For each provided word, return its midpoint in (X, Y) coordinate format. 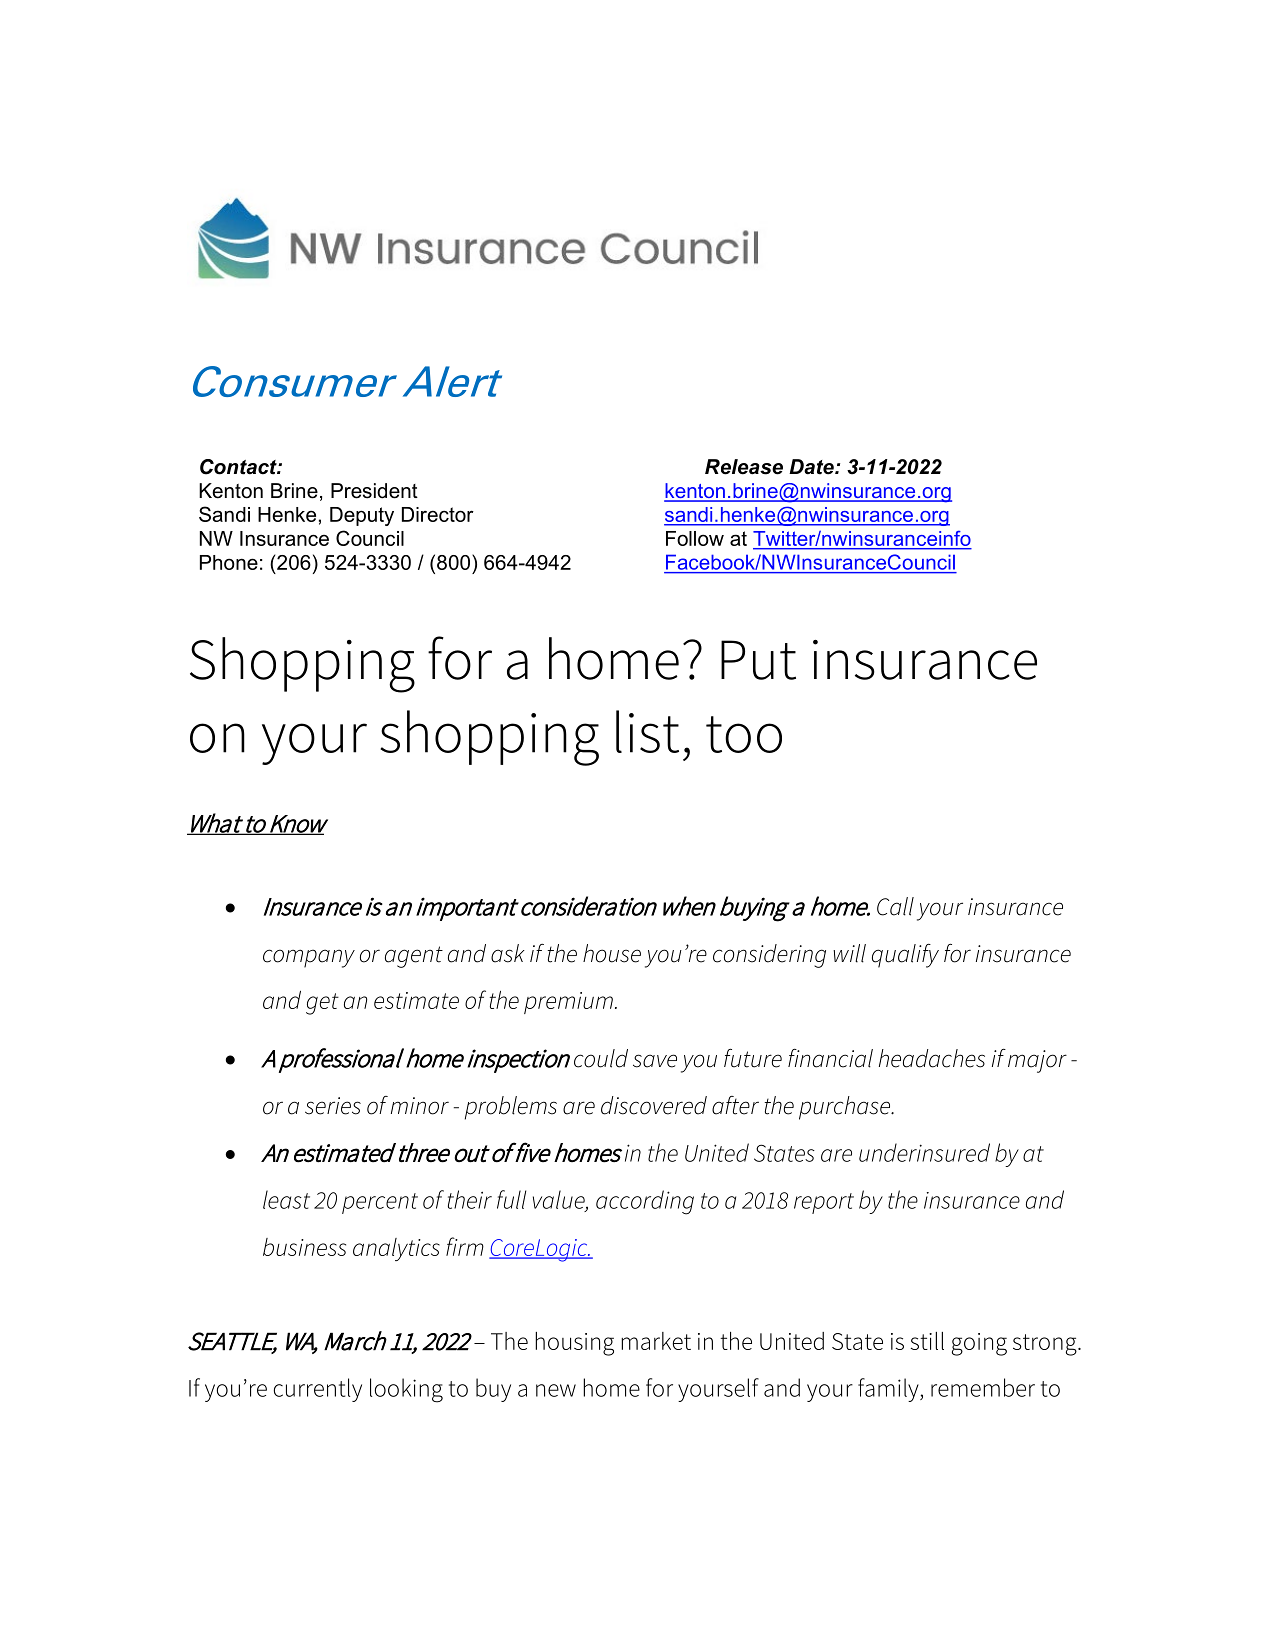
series (333, 1106)
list (647, 731)
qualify (905, 956)
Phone (229, 562)
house (612, 953)
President (374, 491)
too (744, 734)
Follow (695, 538)
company (309, 958)
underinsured (924, 1152)
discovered (654, 1105)
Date (812, 467)
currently (318, 1390)
